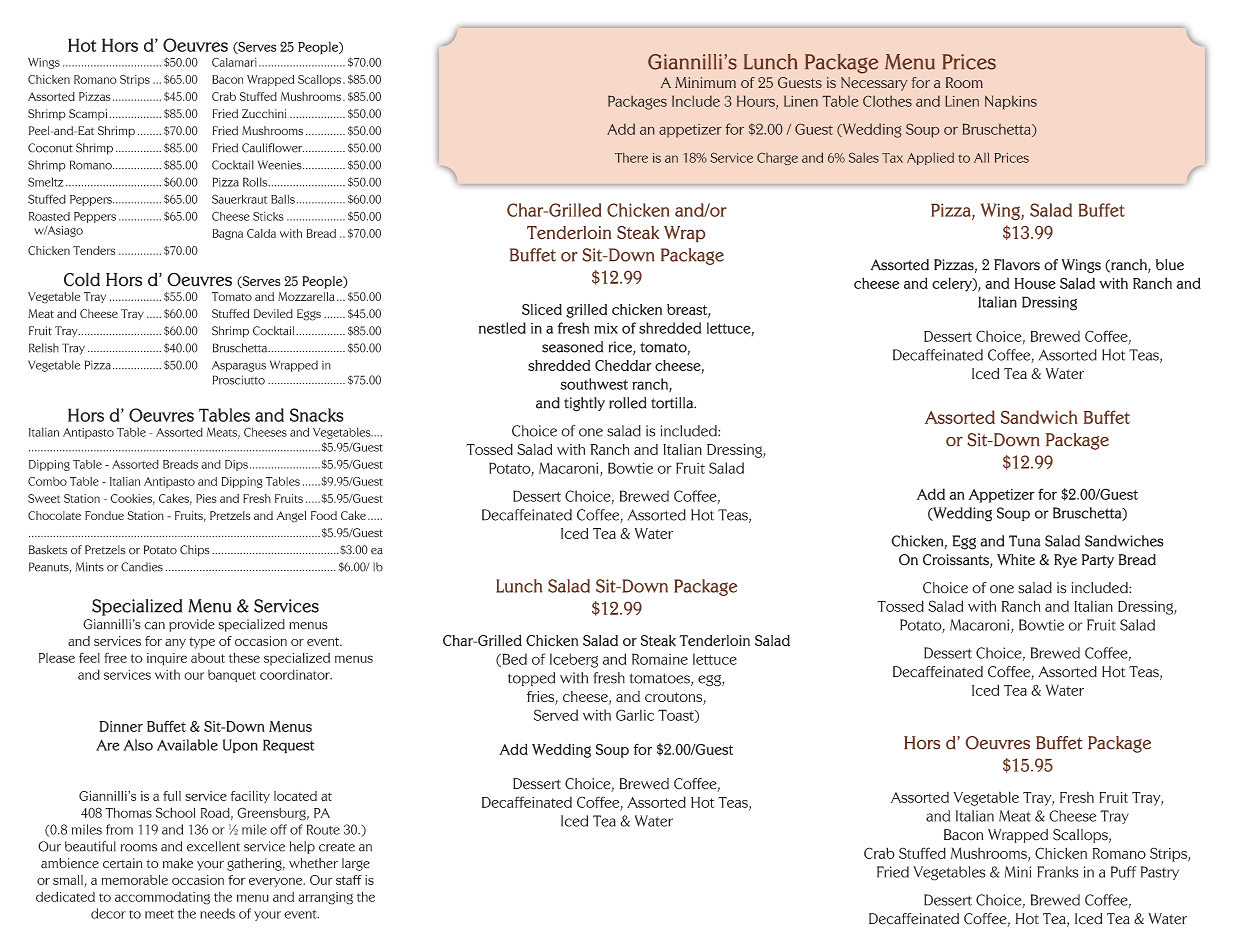 The height and width of the image is (952, 1233). Describe the element at coordinates (1025, 541) in the image. I see `Tuna` at that location.
